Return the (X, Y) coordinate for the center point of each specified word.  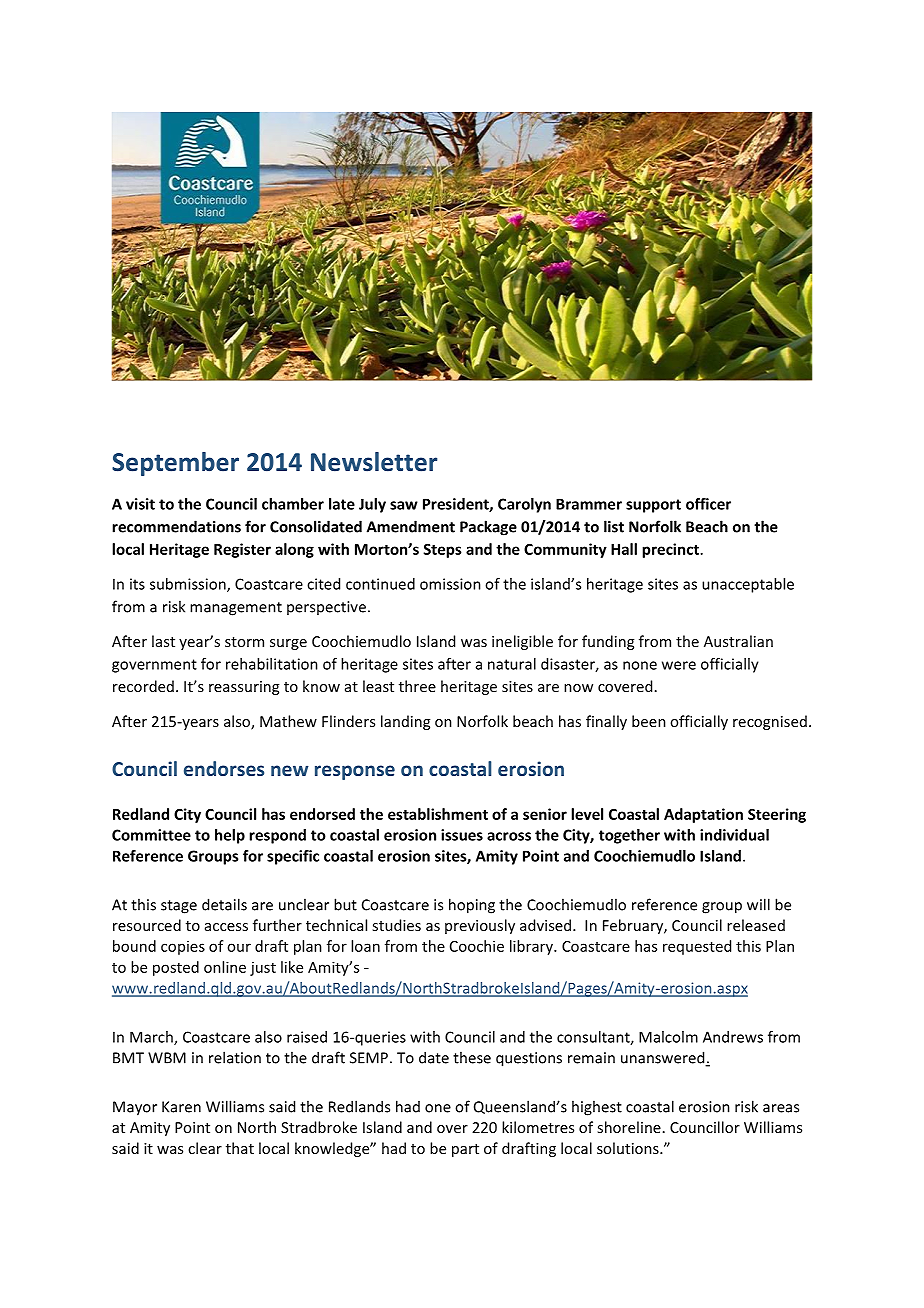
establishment (438, 814)
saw (404, 505)
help (230, 836)
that (240, 1148)
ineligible (522, 642)
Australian (738, 641)
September (175, 464)
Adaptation (703, 815)
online (225, 967)
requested (697, 947)
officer (708, 504)
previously (480, 926)
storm (244, 642)
